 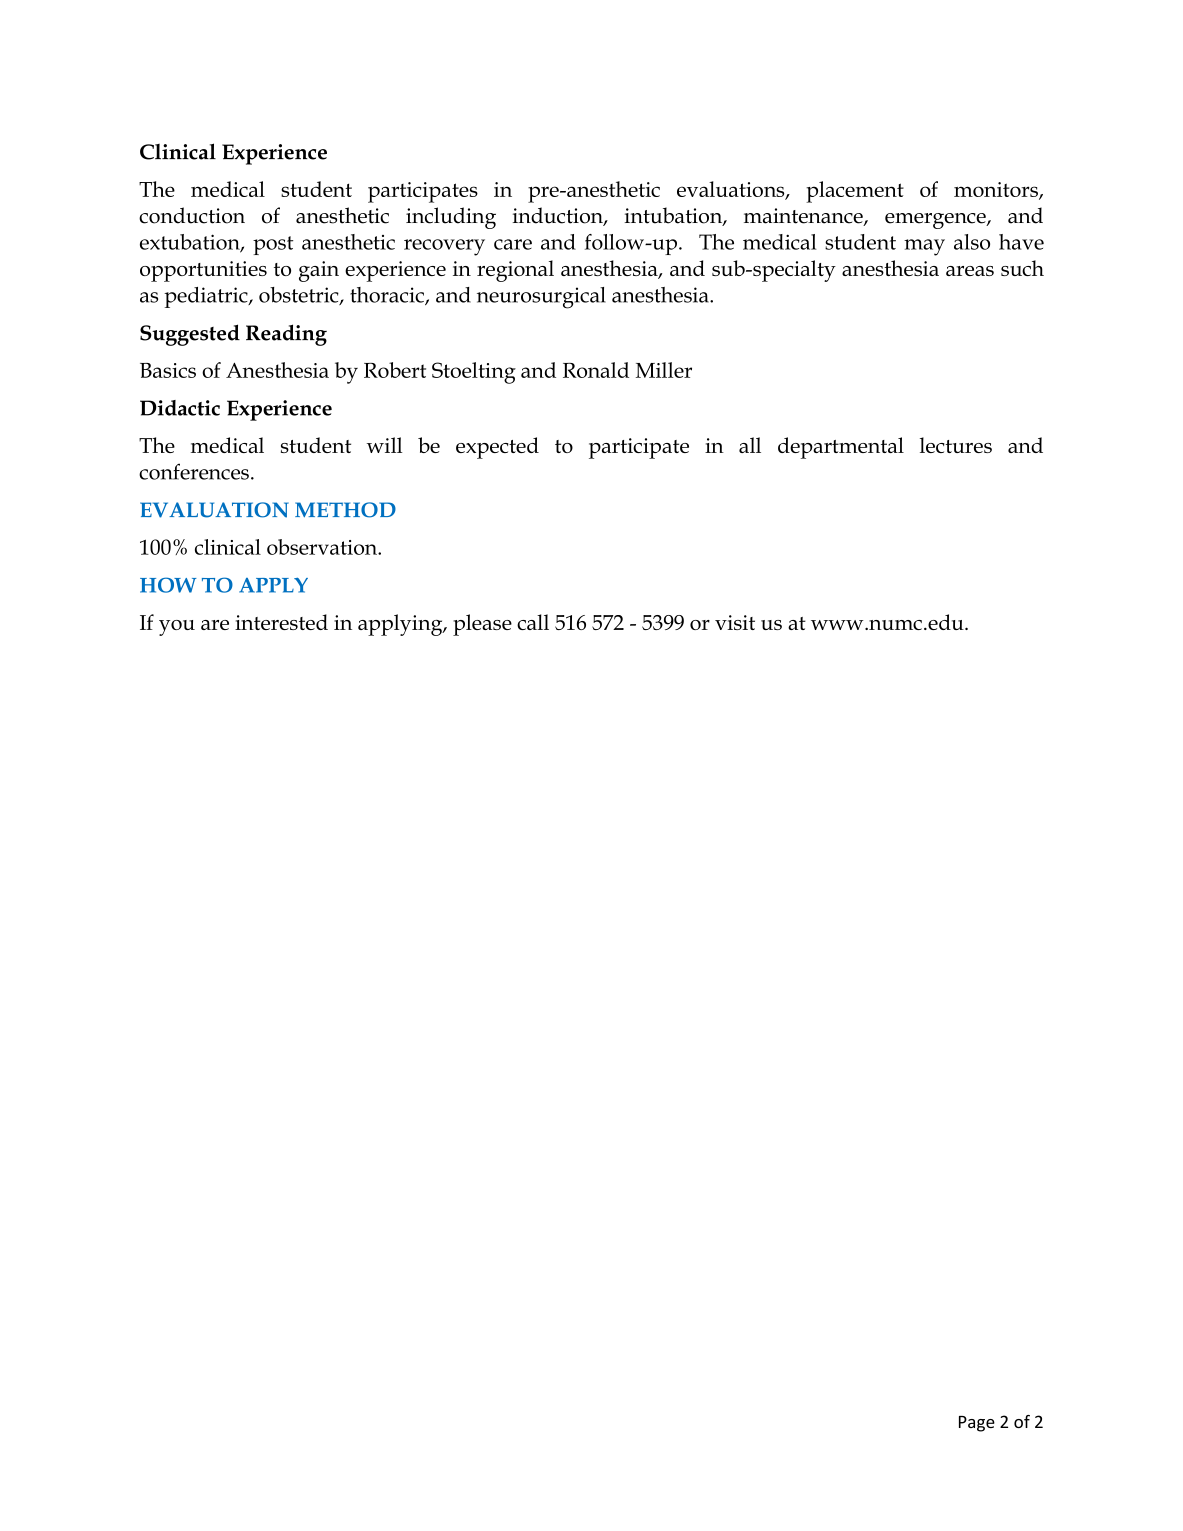 What do you see at coordinates (735, 622) in the image?
I see `visit` at bounding box center [735, 622].
